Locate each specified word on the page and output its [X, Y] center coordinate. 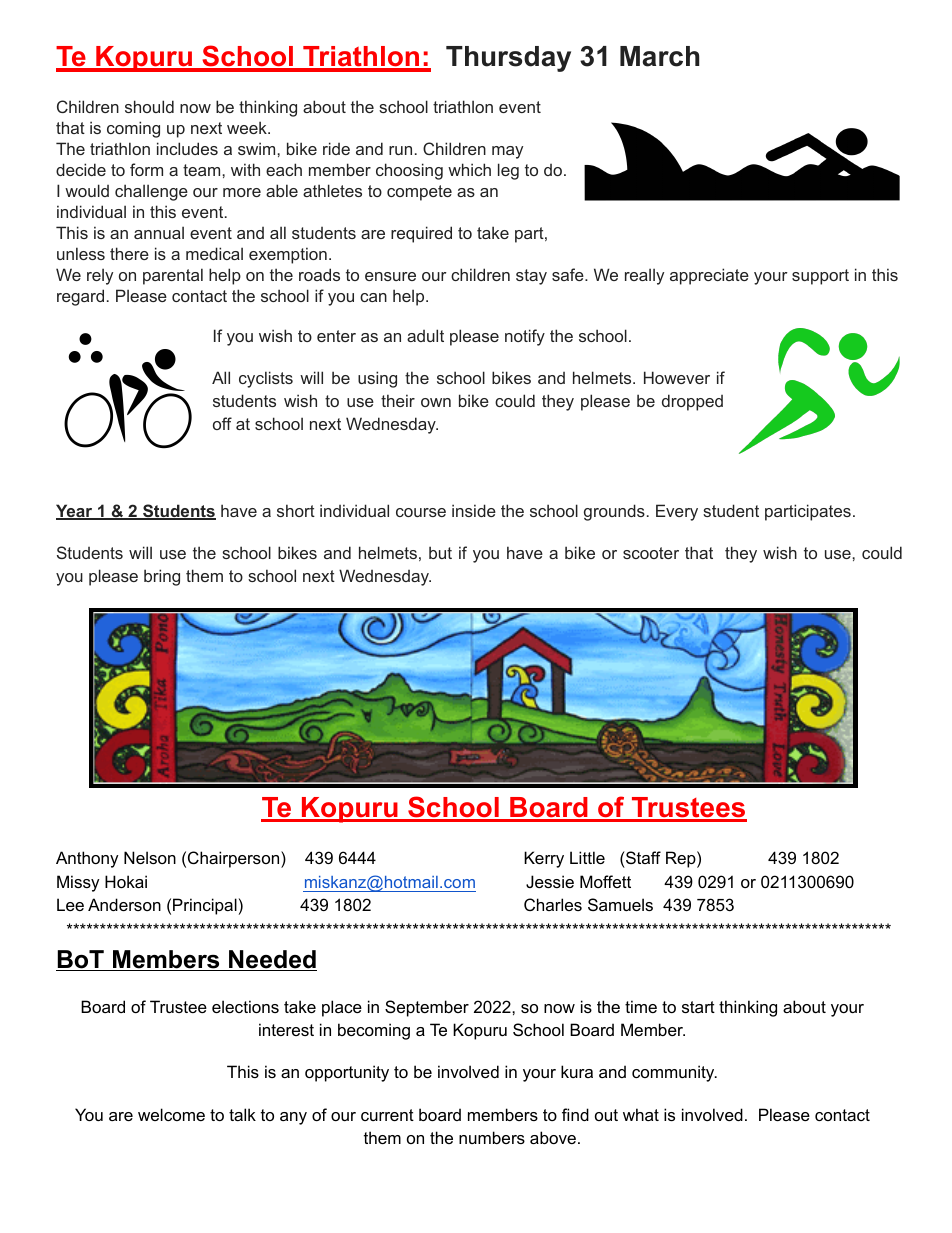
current [387, 1115]
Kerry [544, 859]
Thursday [508, 59]
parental [173, 276]
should [149, 106]
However [677, 377]
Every [677, 512]
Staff [642, 857]
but [440, 552]
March [660, 56]
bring [162, 577]
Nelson [150, 857]
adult [425, 335]
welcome [171, 1114]
